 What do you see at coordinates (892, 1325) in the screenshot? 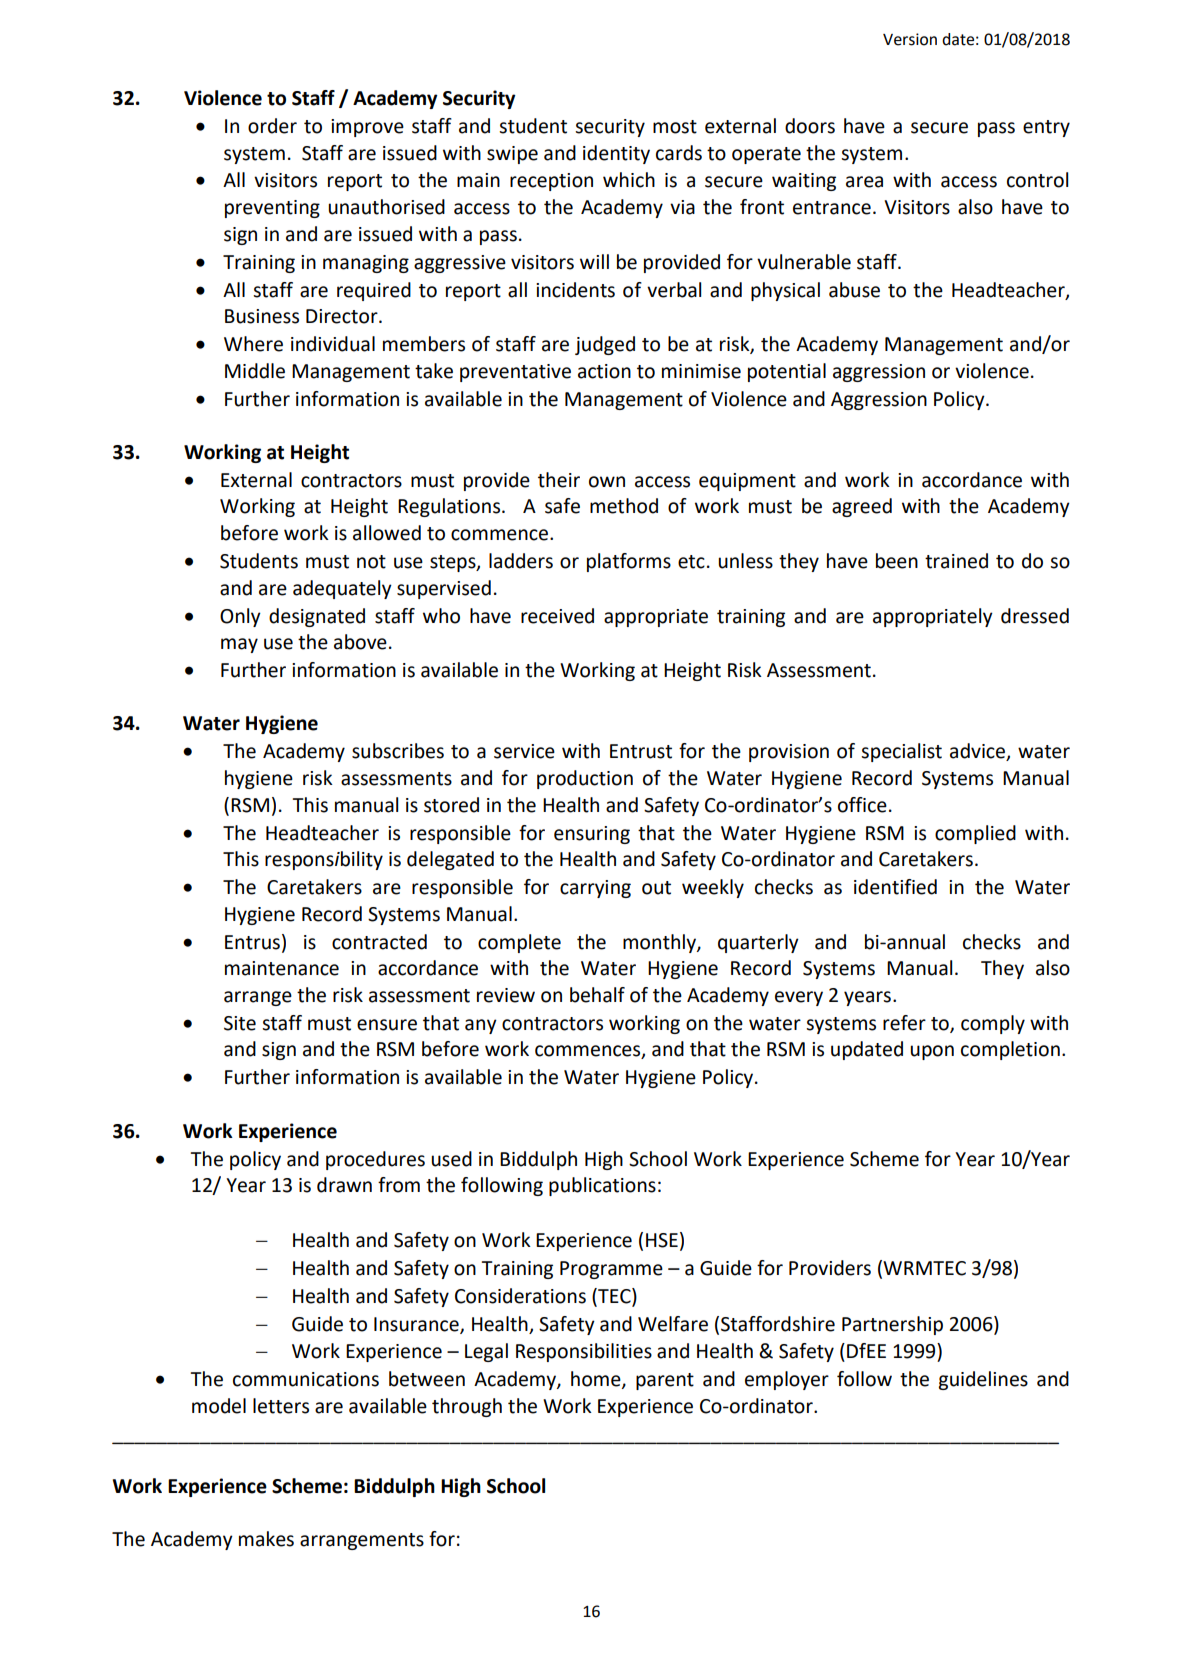
I see `Partnership` at bounding box center [892, 1325].
